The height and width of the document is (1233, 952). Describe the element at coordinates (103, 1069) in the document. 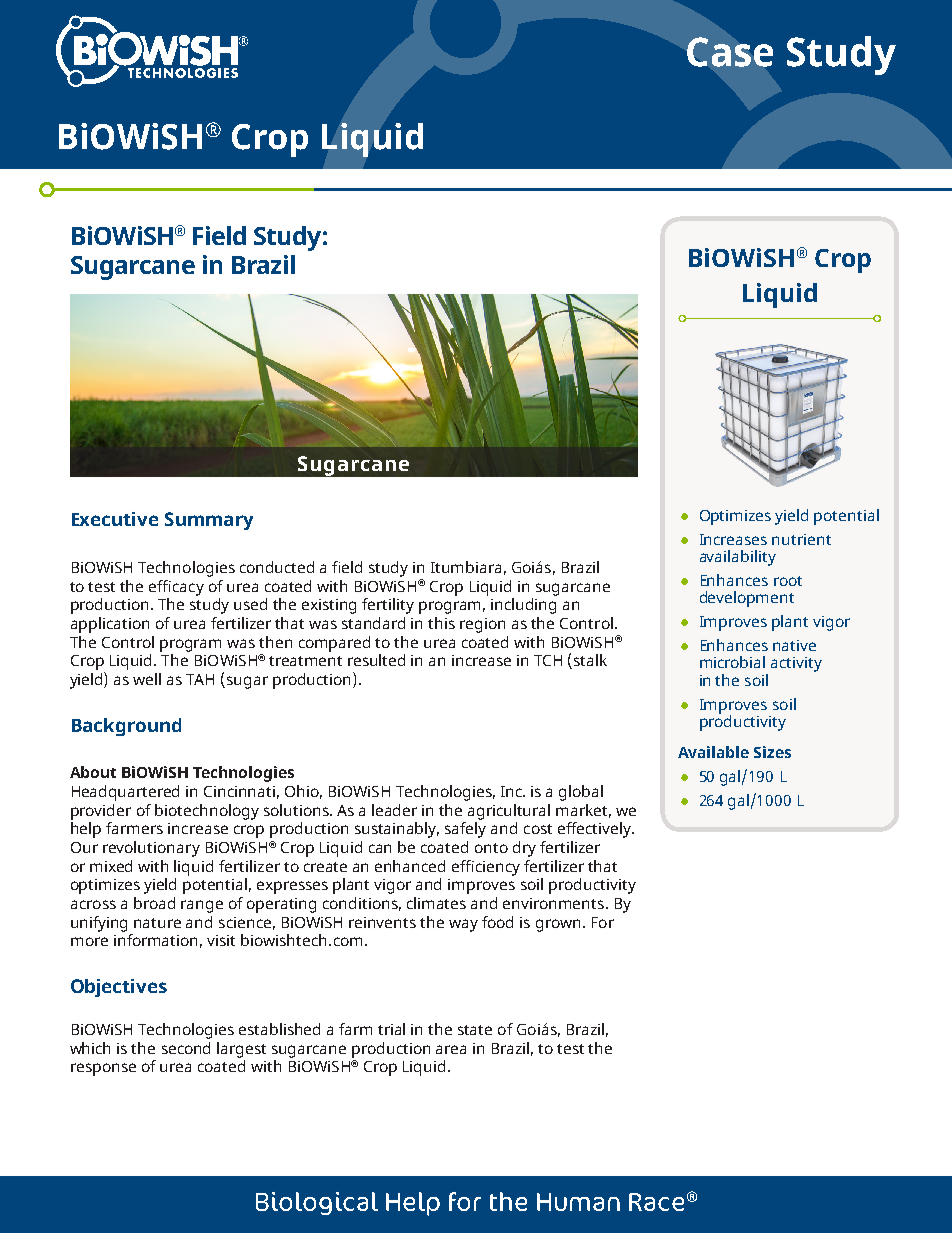

I see `response` at that location.
